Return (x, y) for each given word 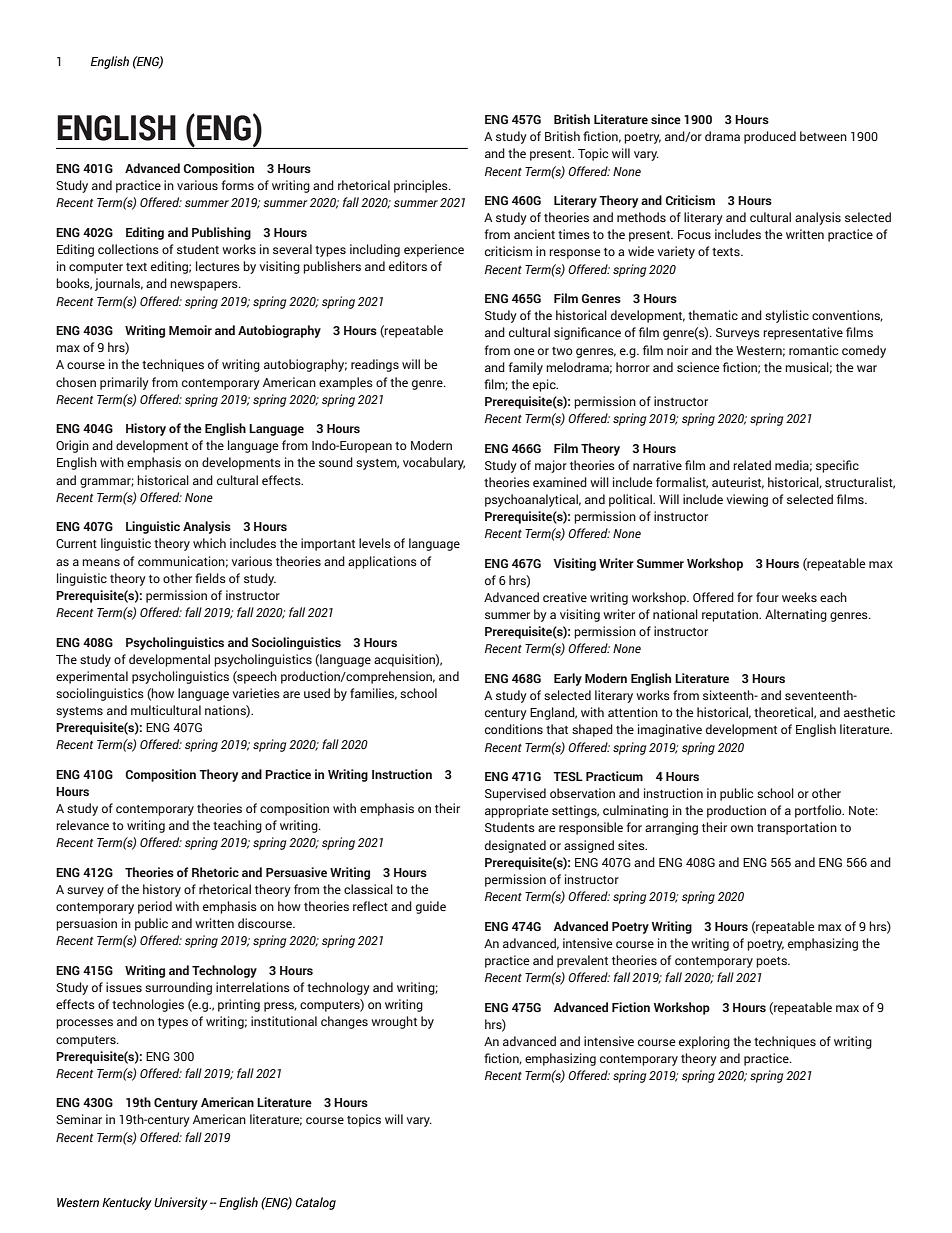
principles (422, 186)
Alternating (796, 615)
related (752, 465)
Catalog (315, 1203)
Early (568, 679)
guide (431, 907)
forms (237, 185)
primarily (124, 383)
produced (770, 137)
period (155, 907)
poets (772, 962)
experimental (92, 677)
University (181, 1203)
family (525, 368)
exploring (704, 1042)
